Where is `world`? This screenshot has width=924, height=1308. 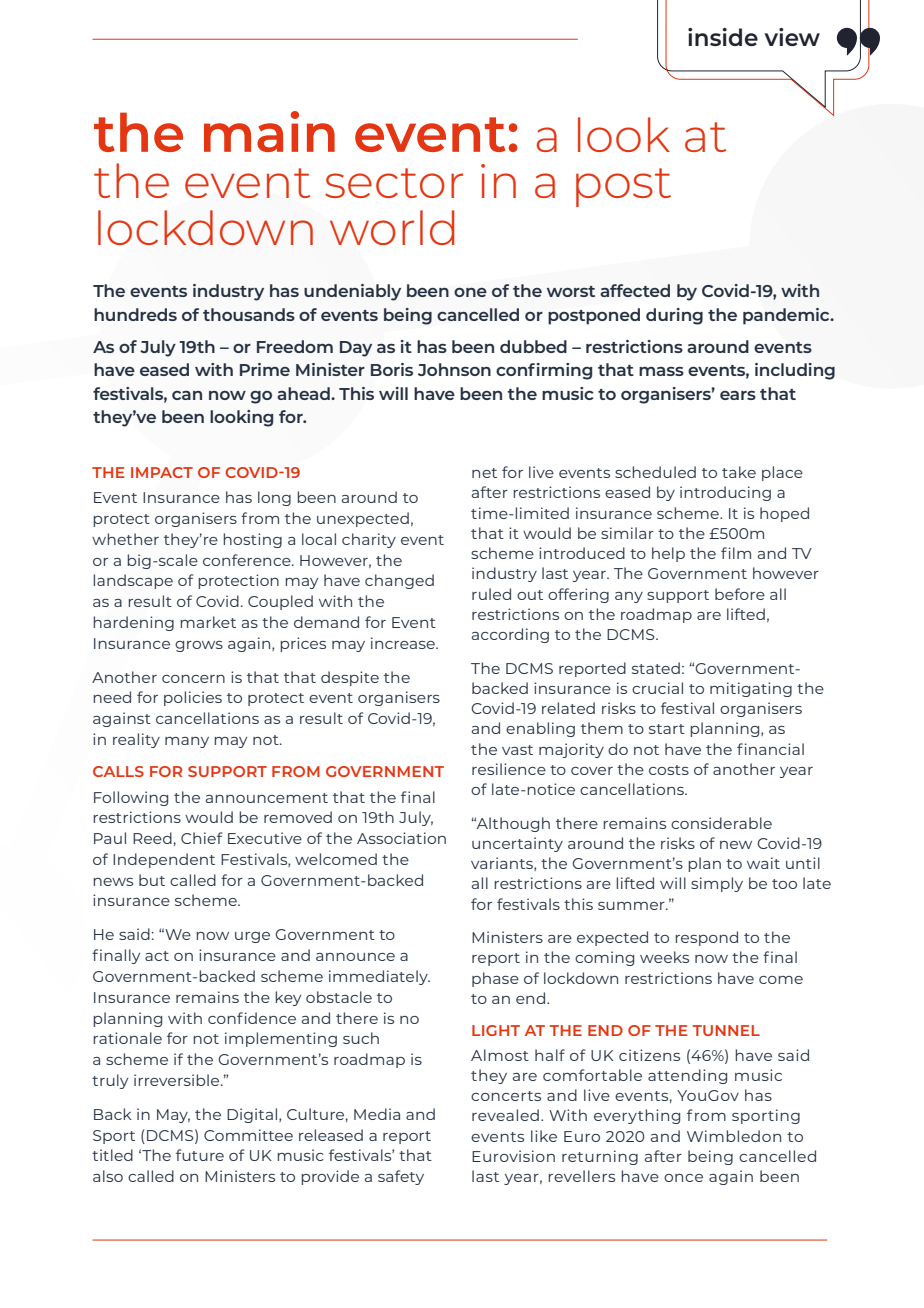 world is located at coordinates (392, 227).
